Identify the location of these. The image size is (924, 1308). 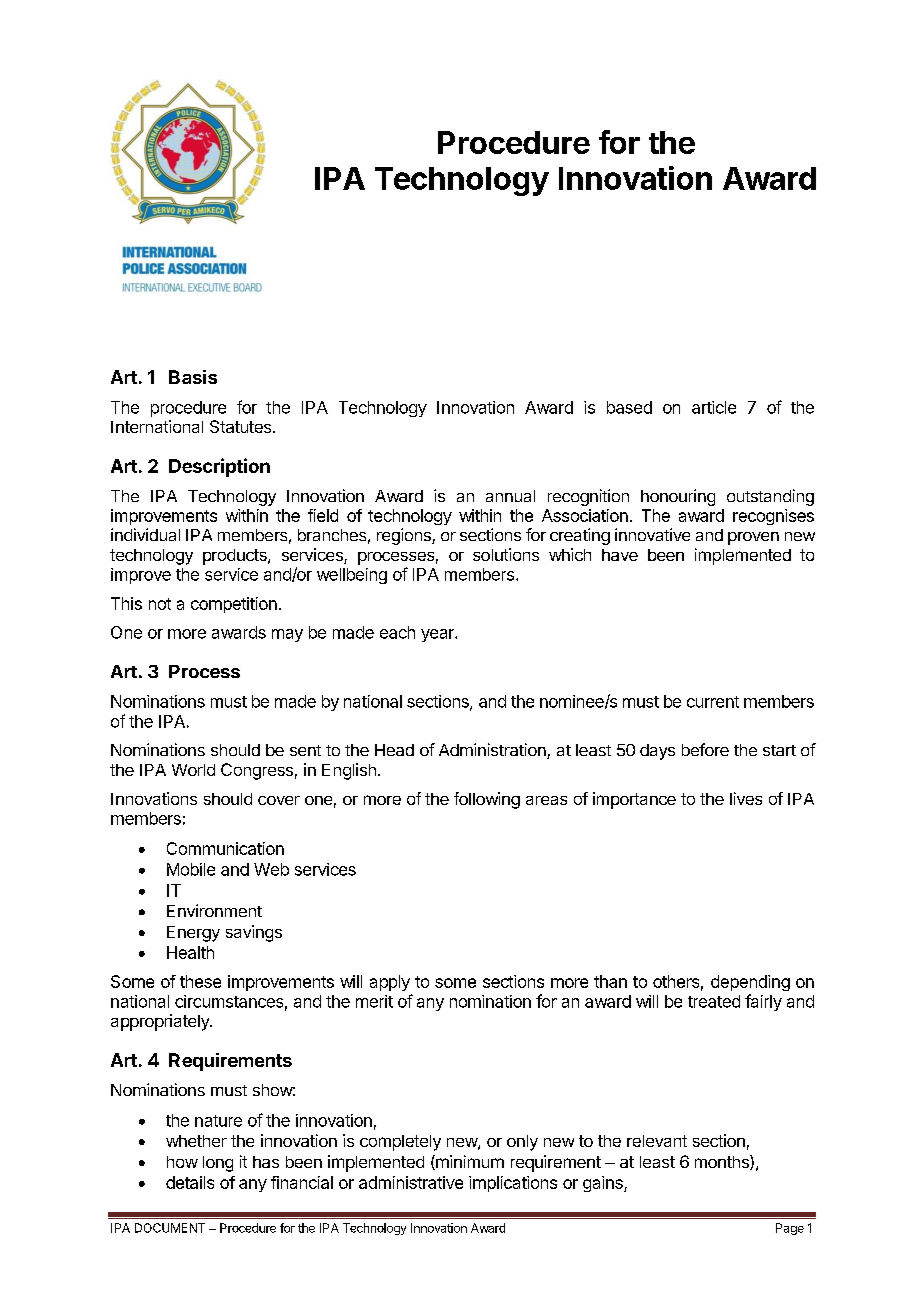
(200, 981).
